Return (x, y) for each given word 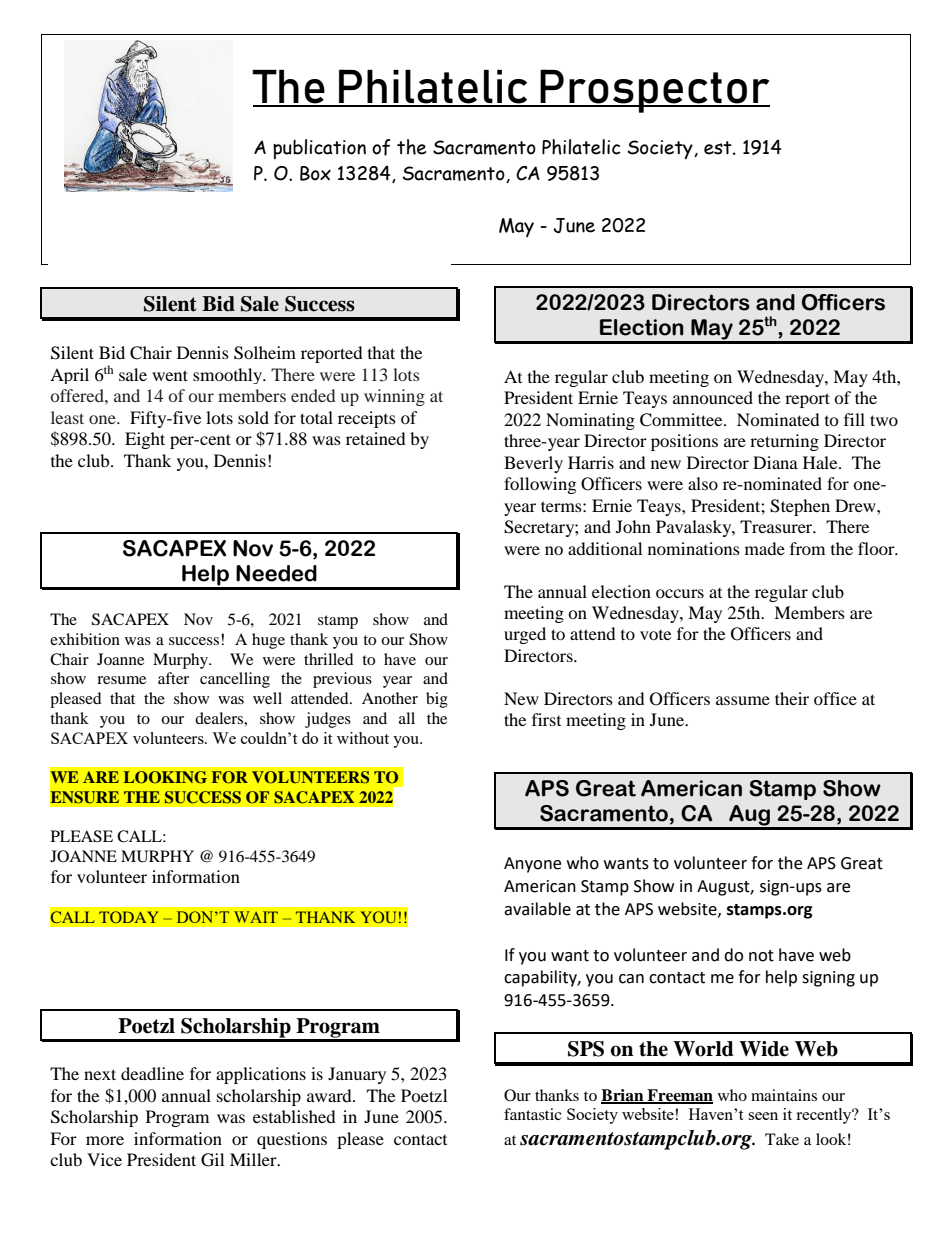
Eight (145, 440)
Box (315, 173)
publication (319, 149)
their (792, 698)
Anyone (532, 865)
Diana (775, 462)
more (105, 1140)
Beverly (533, 464)
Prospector (654, 91)
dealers (220, 718)
